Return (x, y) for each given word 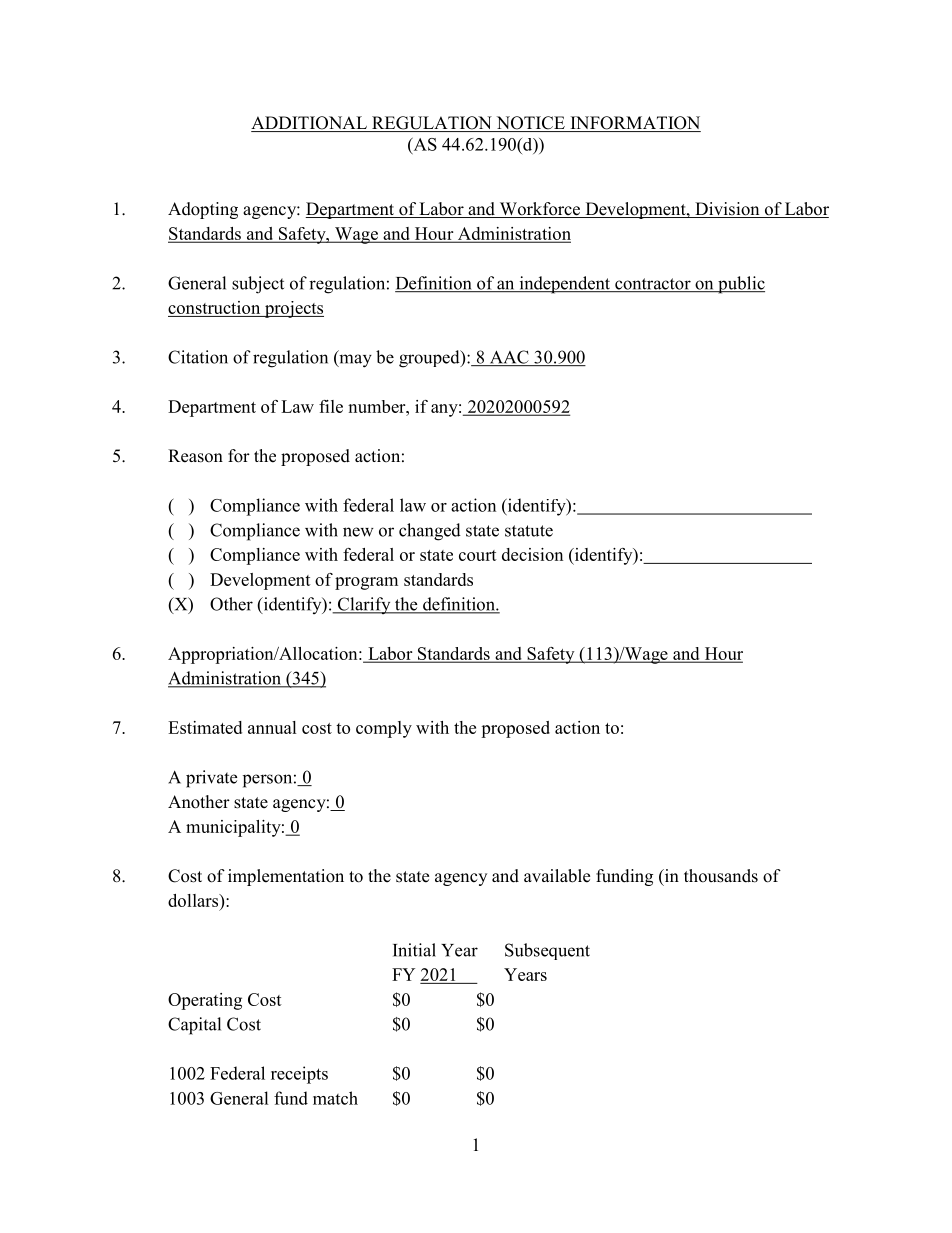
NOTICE (530, 124)
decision (532, 554)
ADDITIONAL (310, 124)
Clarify (364, 605)
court (478, 555)
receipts (299, 1075)
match (335, 1098)
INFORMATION (634, 124)
